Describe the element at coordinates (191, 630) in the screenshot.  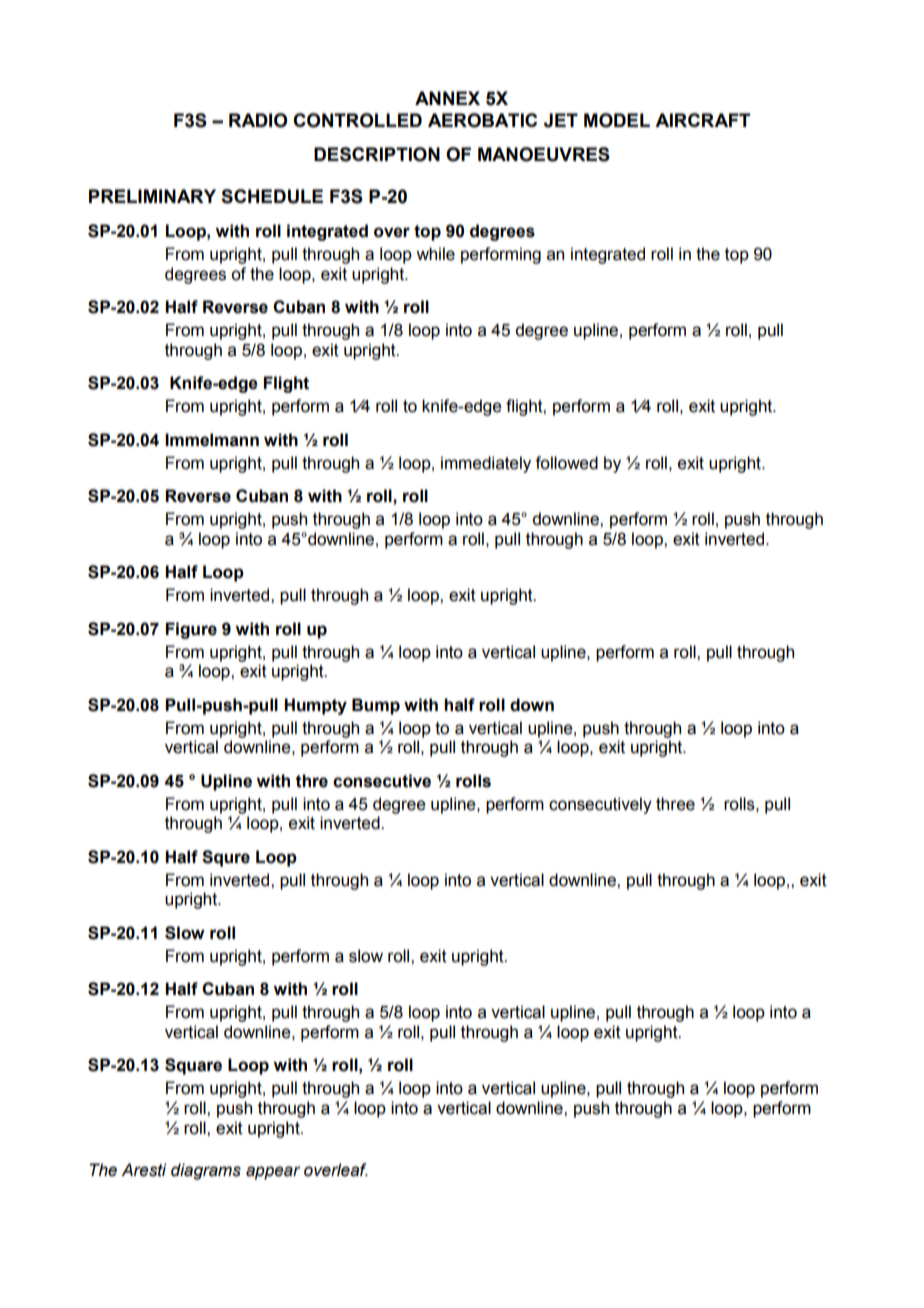
I see `Figure` at that location.
